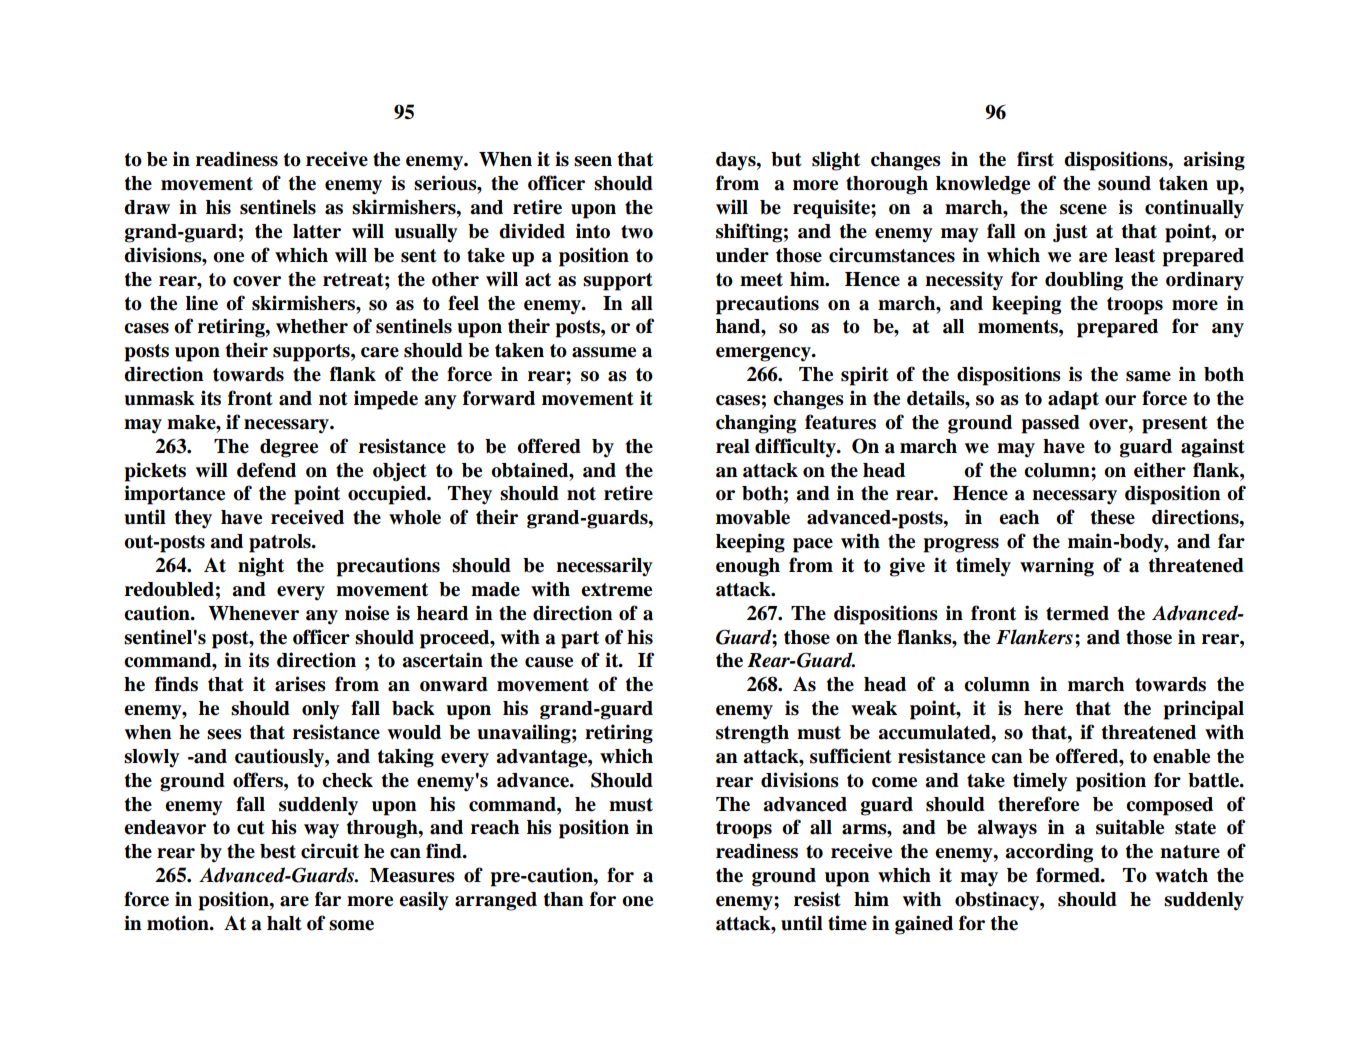 Image resolution: width=1369 pixels, height=1058 pixels. What do you see at coordinates (564, 899) in the image?
I see `than` at bounding box center [564, 899].
